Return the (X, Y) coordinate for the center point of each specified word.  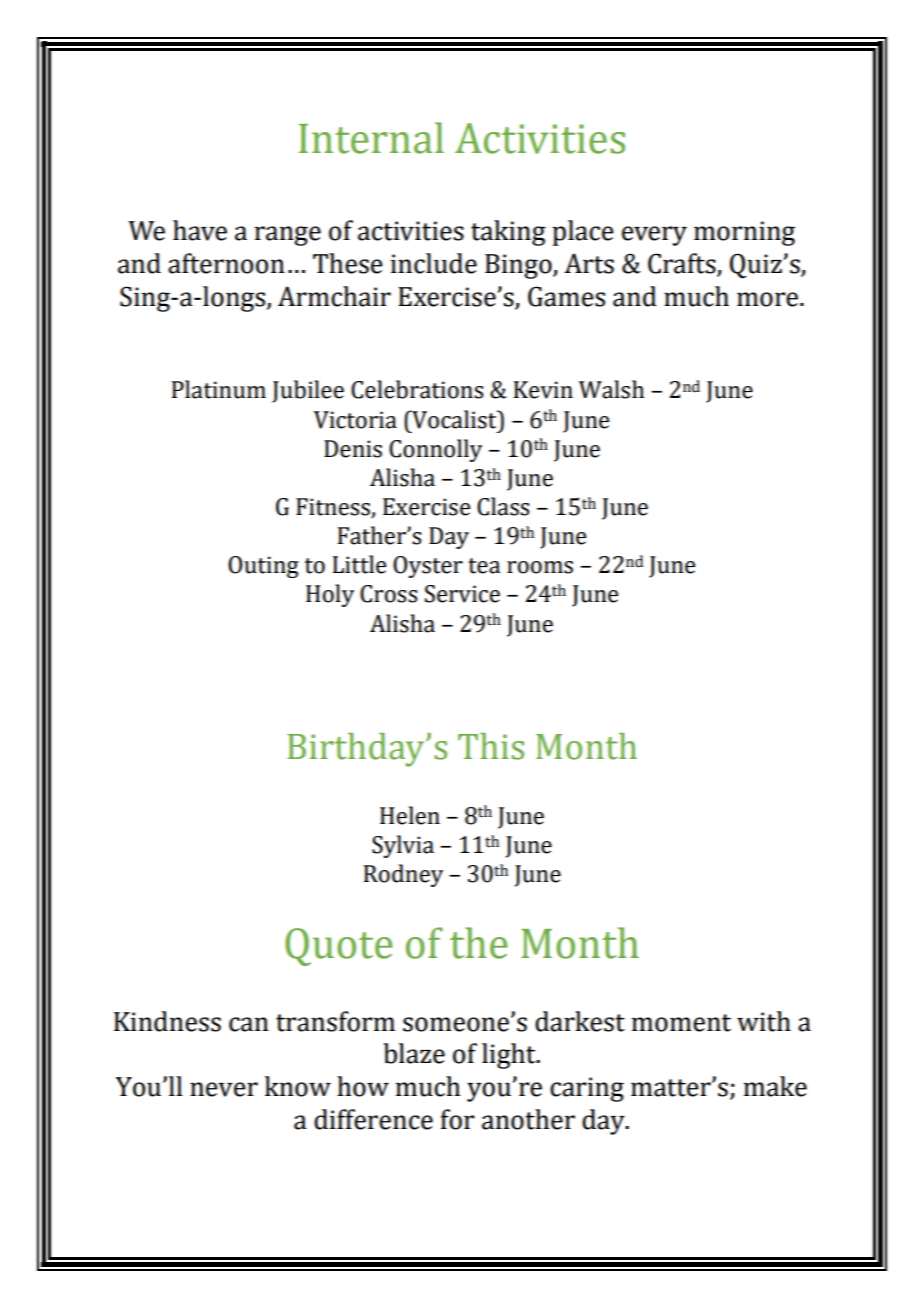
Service (462, 594)
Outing (263, 567)
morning (744, 233)
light (510, 1056)
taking (508, 233)
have (200, 230)
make (775, 1086)
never (224, 1089)
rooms (540, 567)
